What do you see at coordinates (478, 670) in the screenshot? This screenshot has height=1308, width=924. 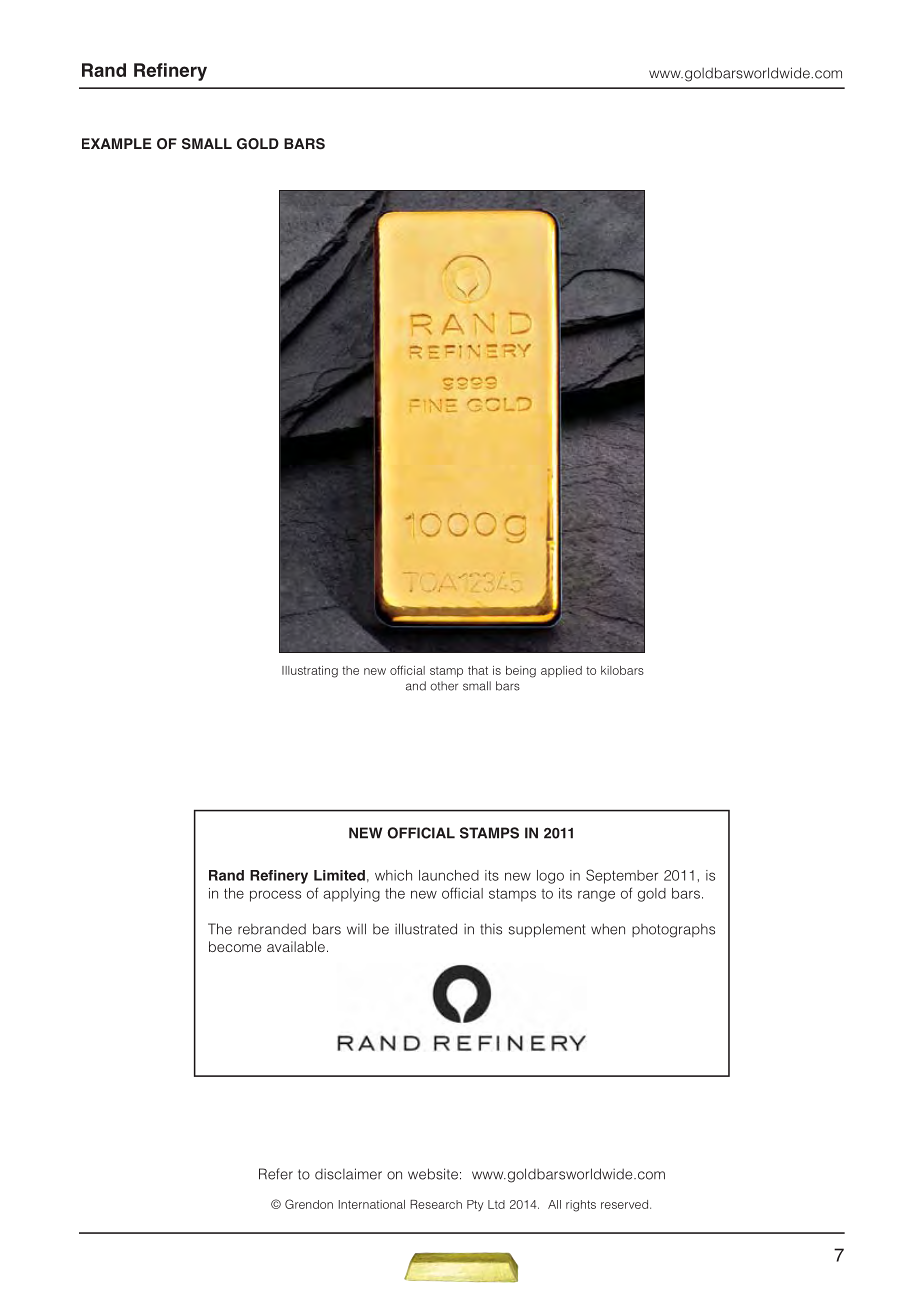 I see `that` at bounding box center [478, 670].
